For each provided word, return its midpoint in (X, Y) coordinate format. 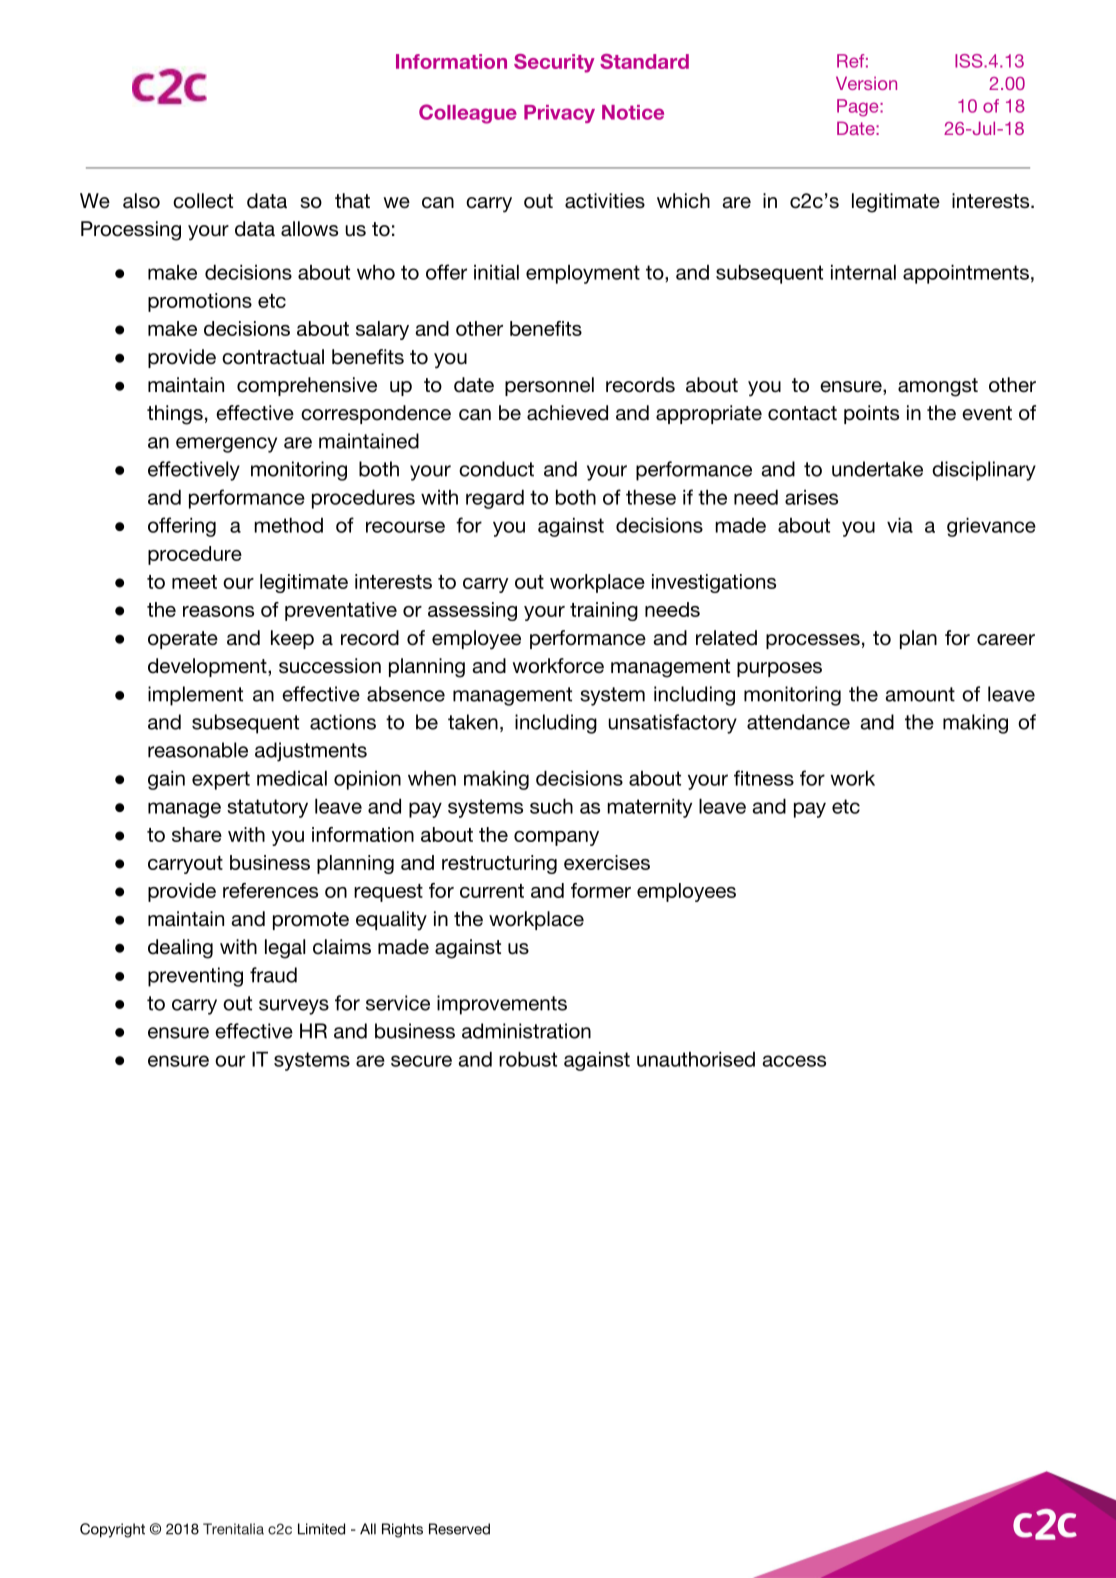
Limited (321, 1529)
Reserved (459, 1529)
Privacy (559, 114)
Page (859, 108)
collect (203, 201)
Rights (402, 1530)
